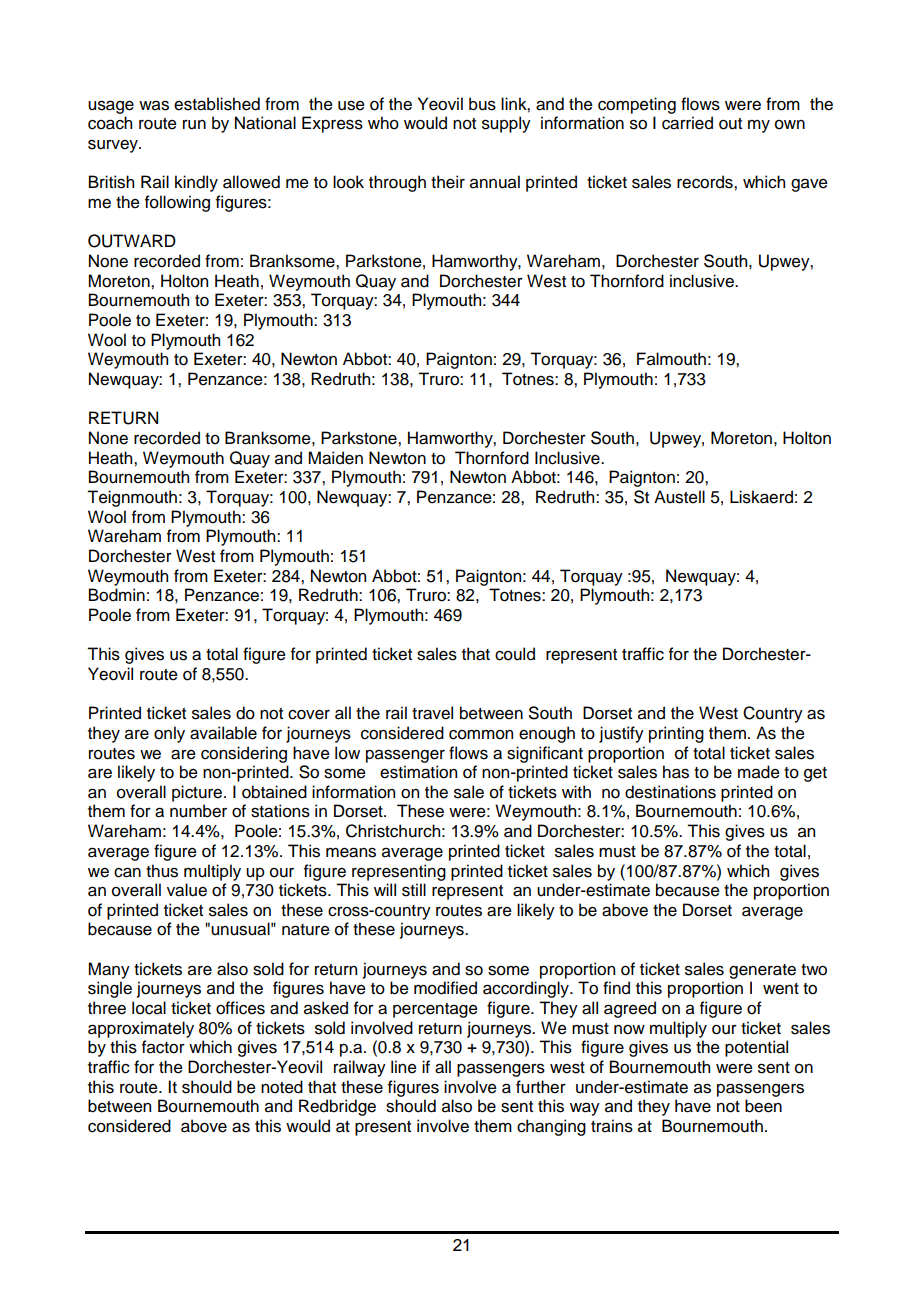 This screenshot has width=924, height=1307. I want to click on records, so click(706, 182).
